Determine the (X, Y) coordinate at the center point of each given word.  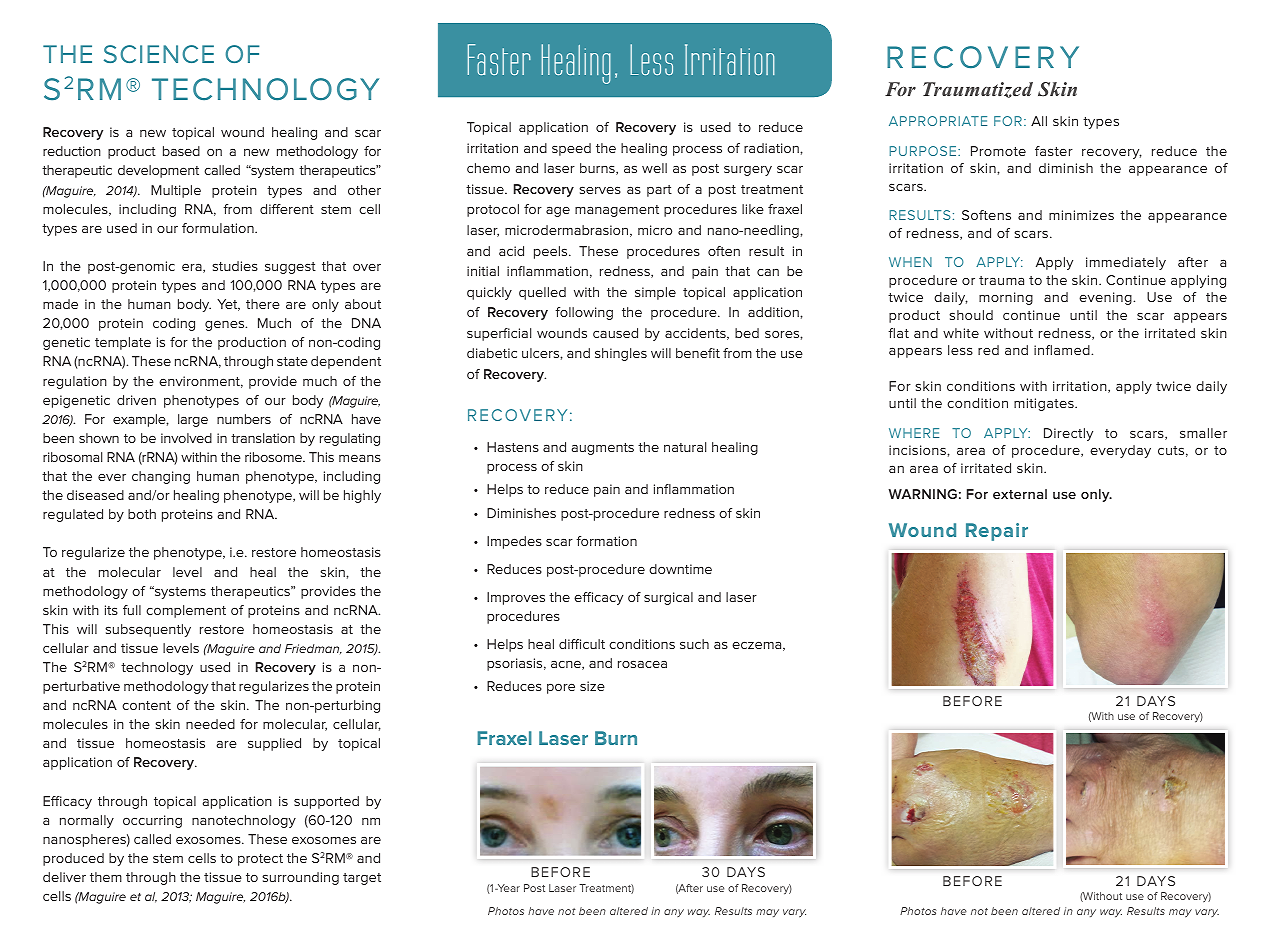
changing (161, 477)
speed (571, 149)
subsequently (148, 630)
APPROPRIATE (938, 121)
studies (235, 266)
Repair (997, 532)
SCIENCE (159, 54)
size (592, 686)
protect (260, 860)
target (362, 879)
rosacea (642, 664)
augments (603, 449)
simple (655, 293)
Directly (1068, 434)
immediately (1126, 263)
